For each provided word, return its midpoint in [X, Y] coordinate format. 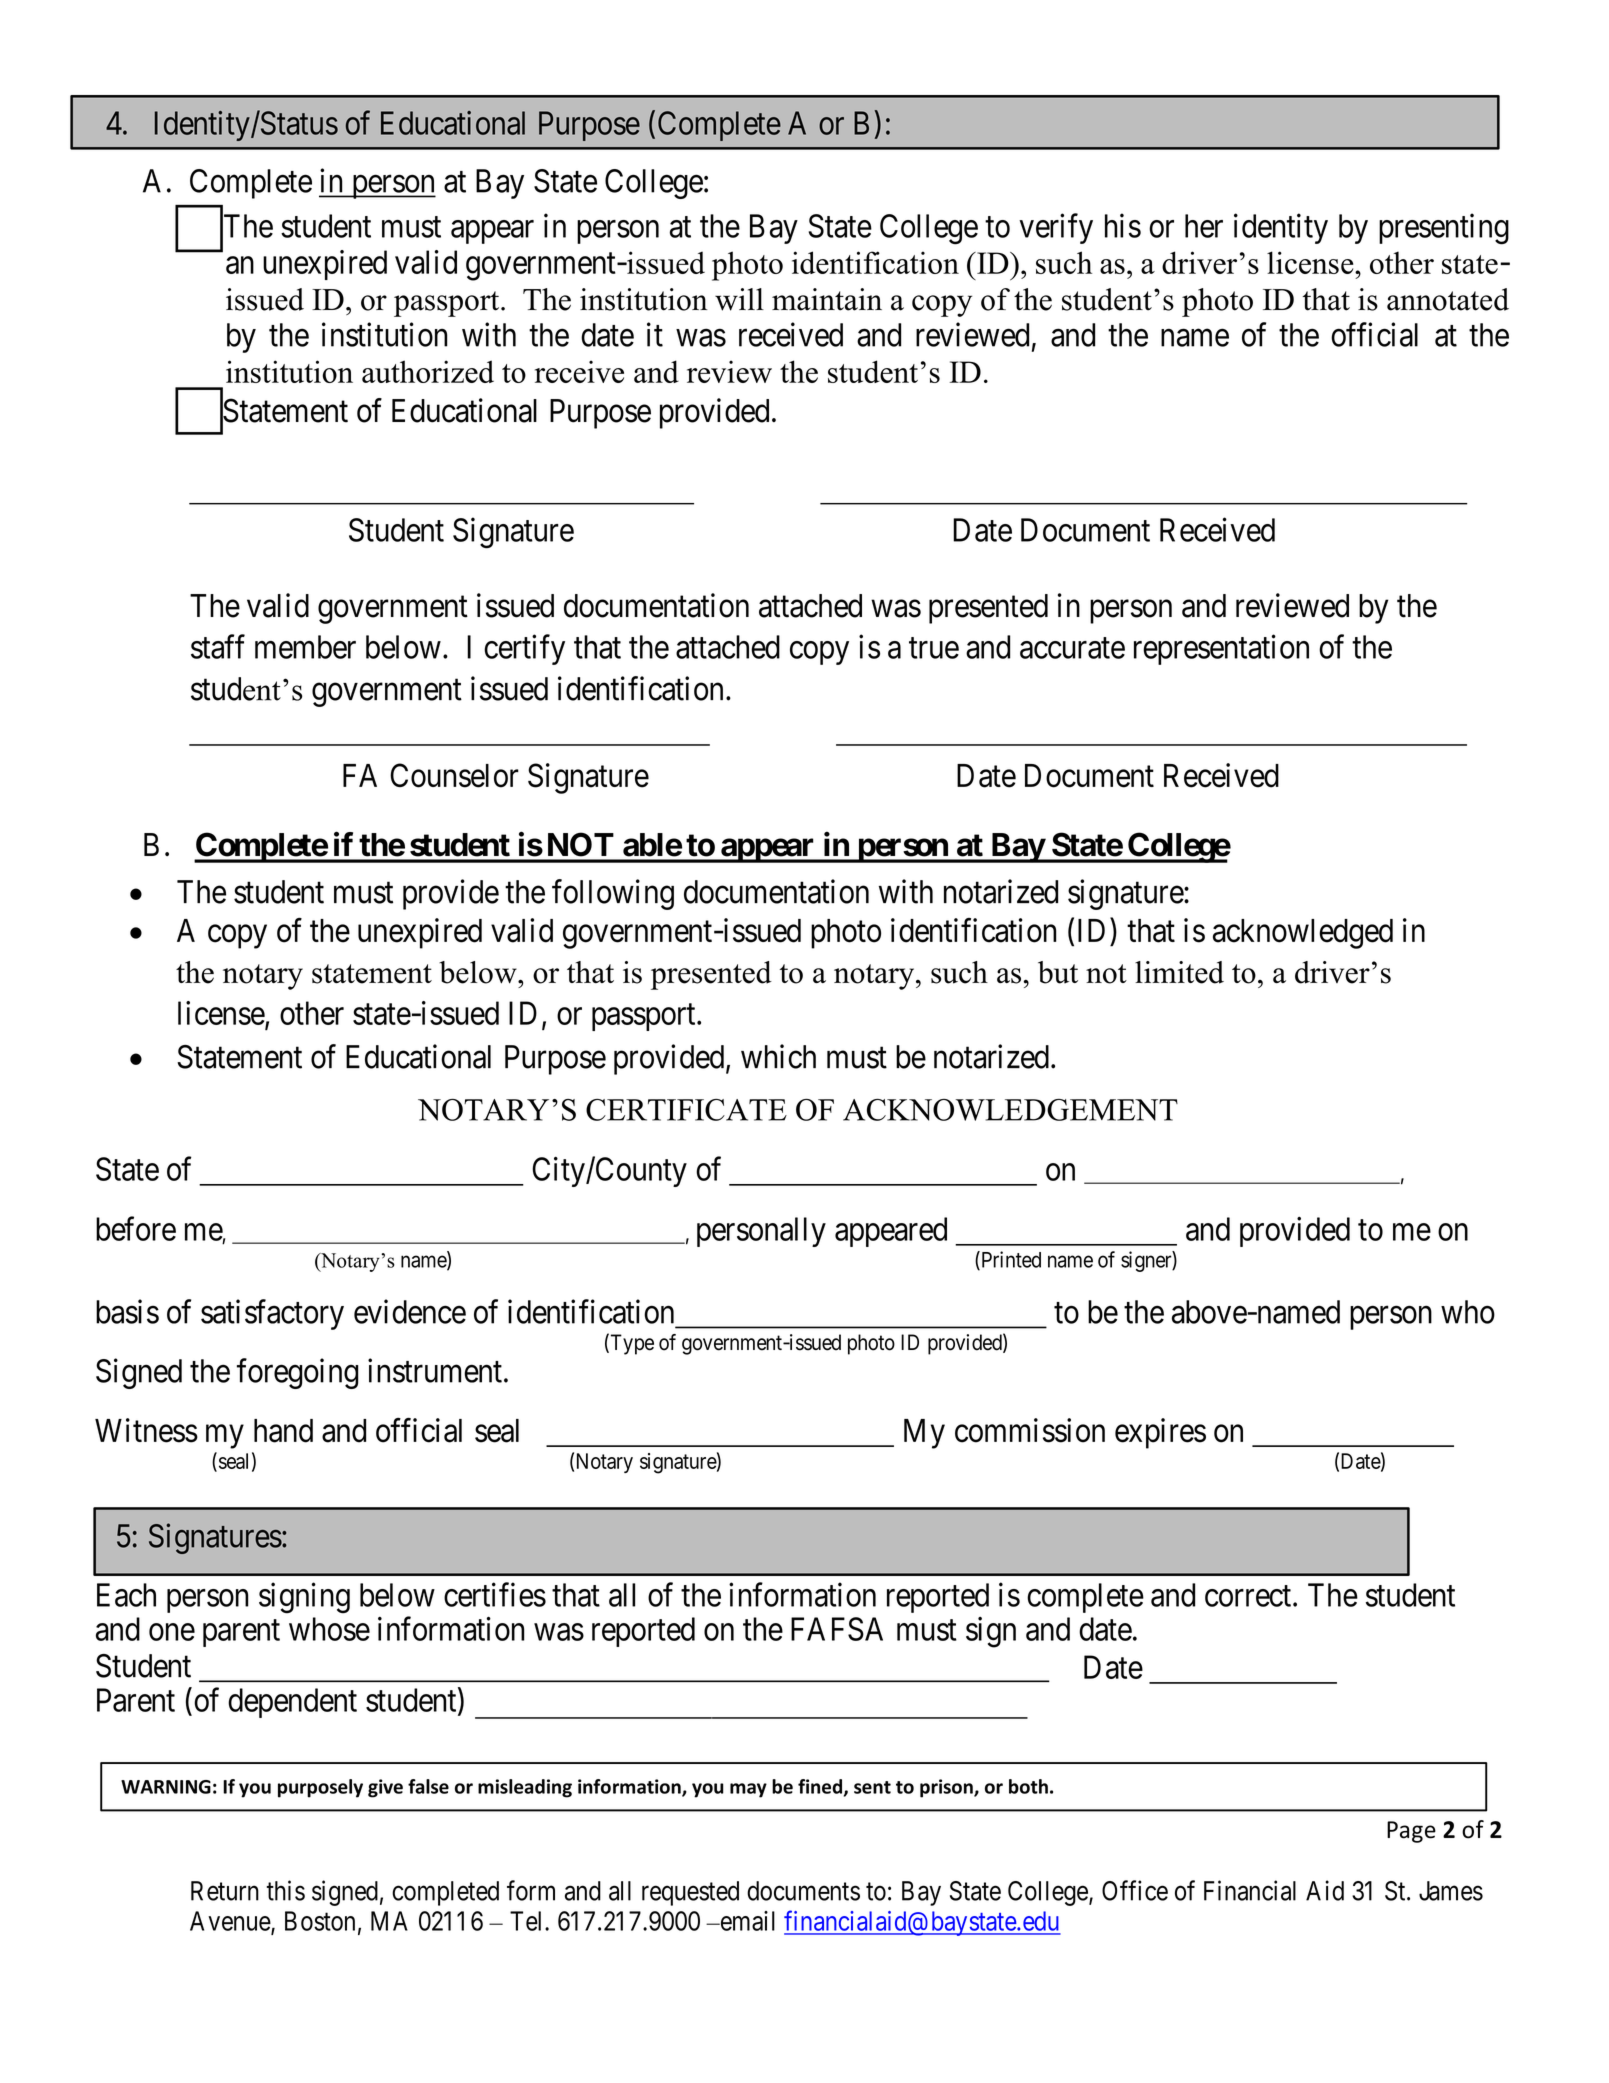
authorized [428, 371]
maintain [827, 299]
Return [225, 1891]
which [778, 1056]
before [136, 1228]
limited [1179, 972]
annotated [1448, 299]
